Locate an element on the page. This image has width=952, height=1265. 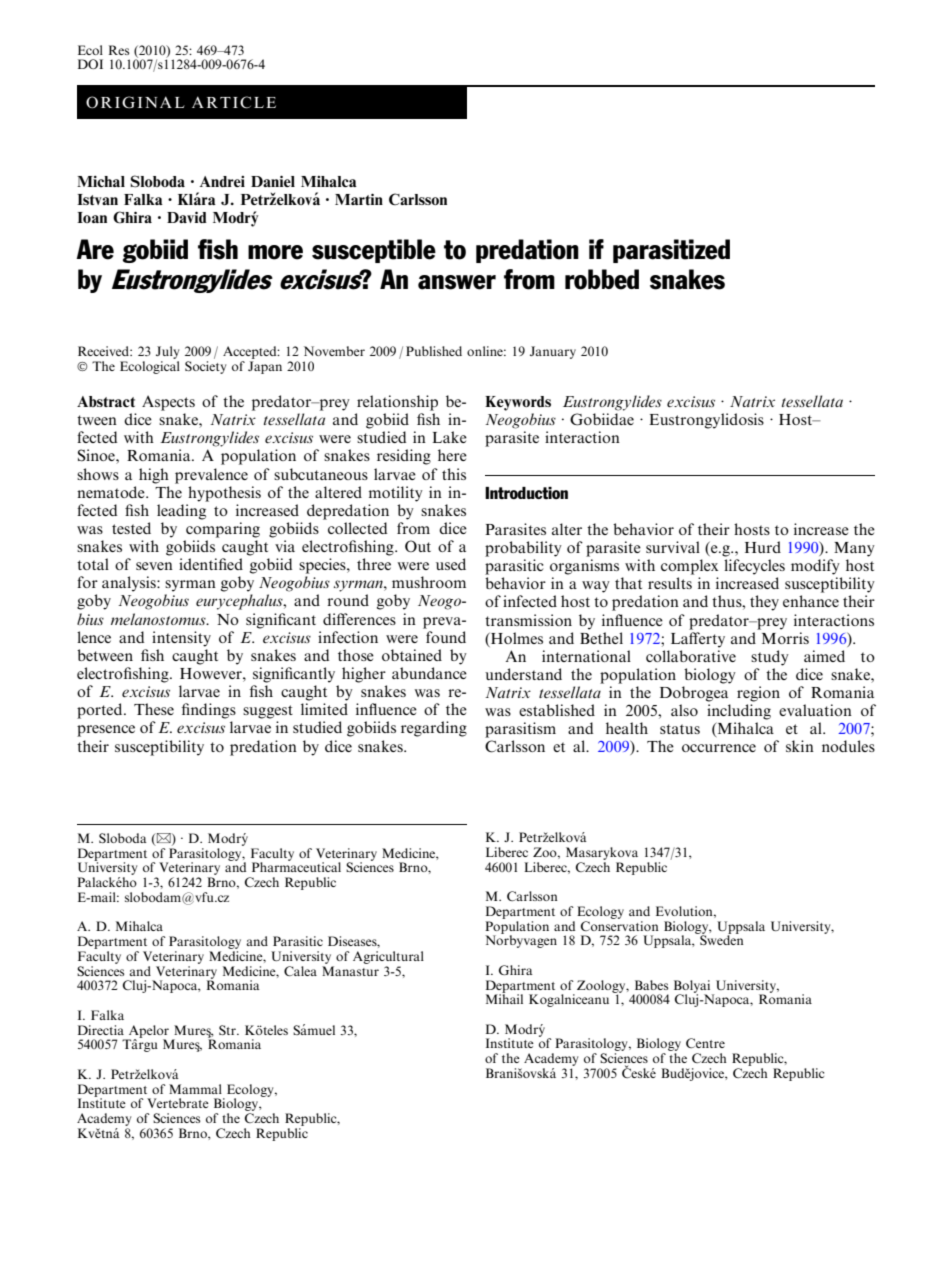
Mihail is located at coordinates (504, 998).
